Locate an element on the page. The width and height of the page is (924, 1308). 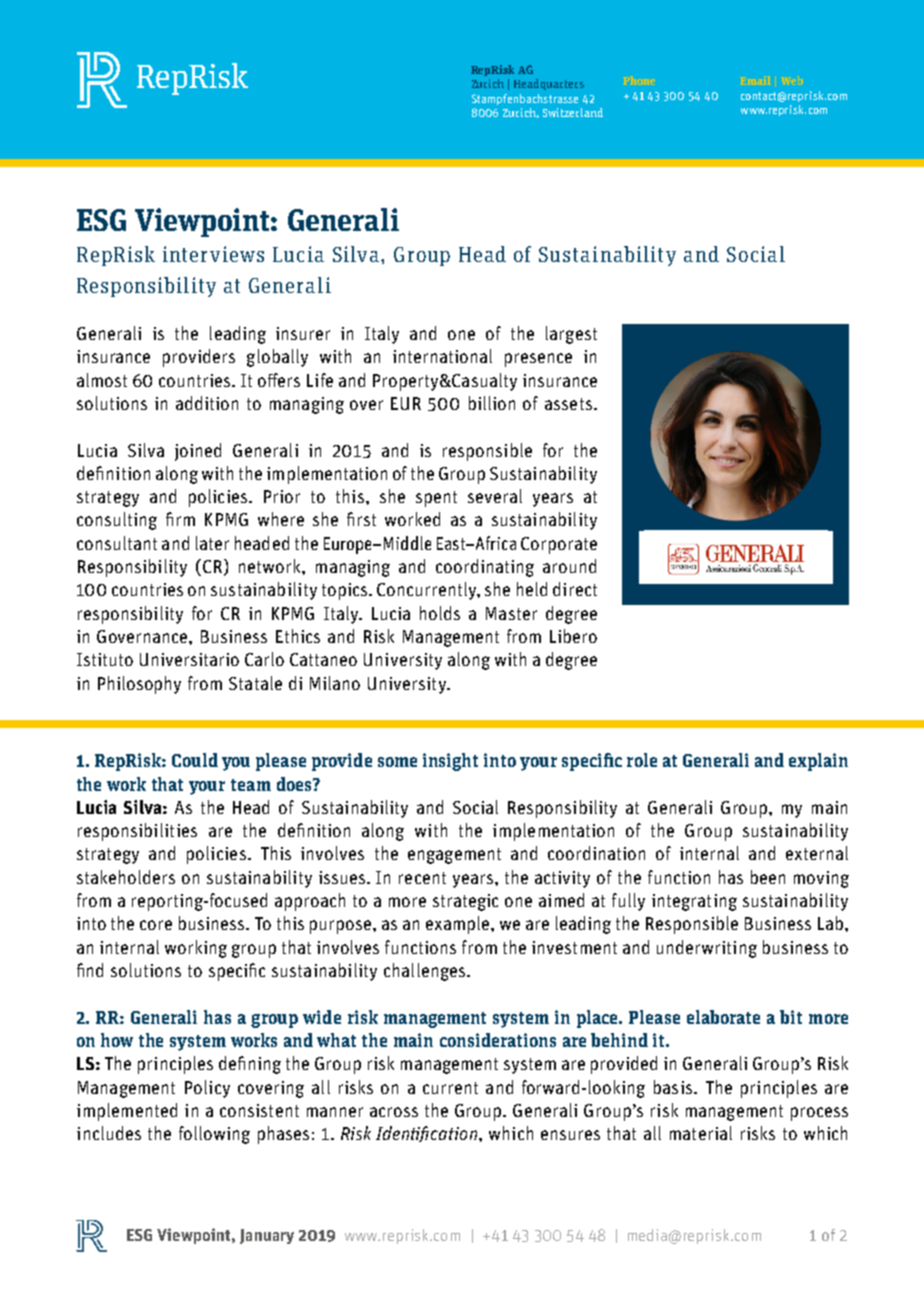
January is located at coordinates (267, 1236).
